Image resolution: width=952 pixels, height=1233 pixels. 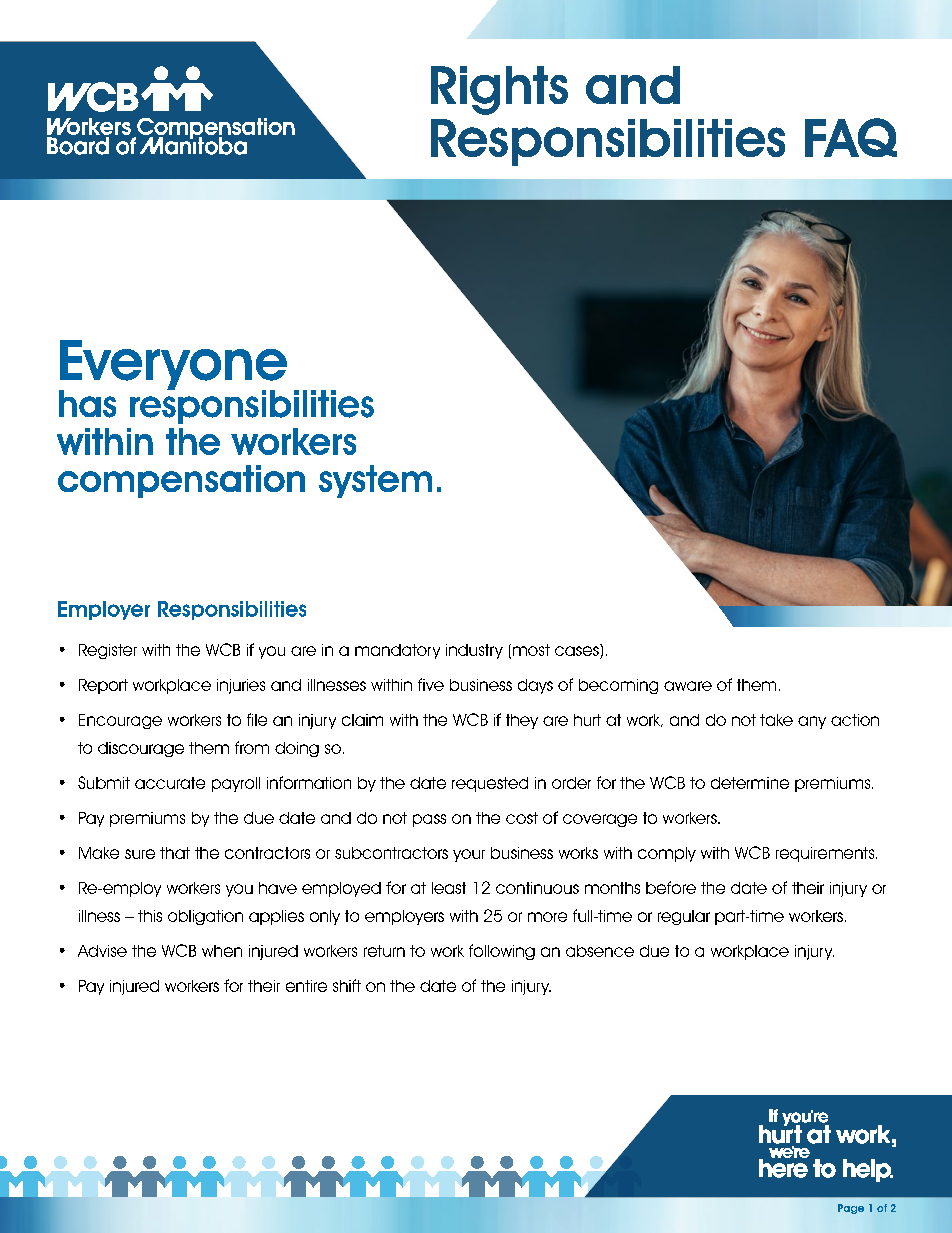 I want to click on FAQ, so click(x=851, y=137).
